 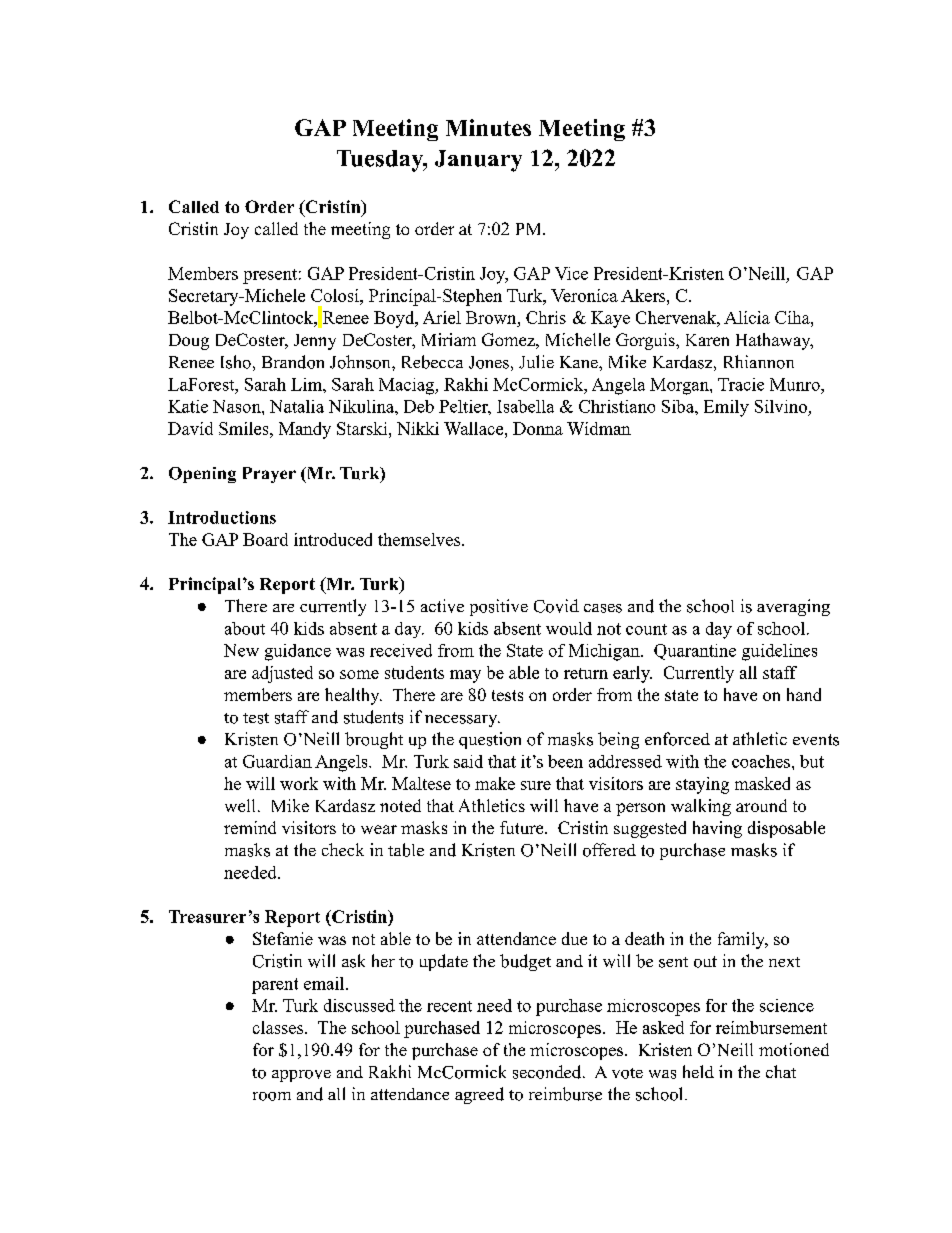 I want to click on Akers, so click(x=644, y=295).
